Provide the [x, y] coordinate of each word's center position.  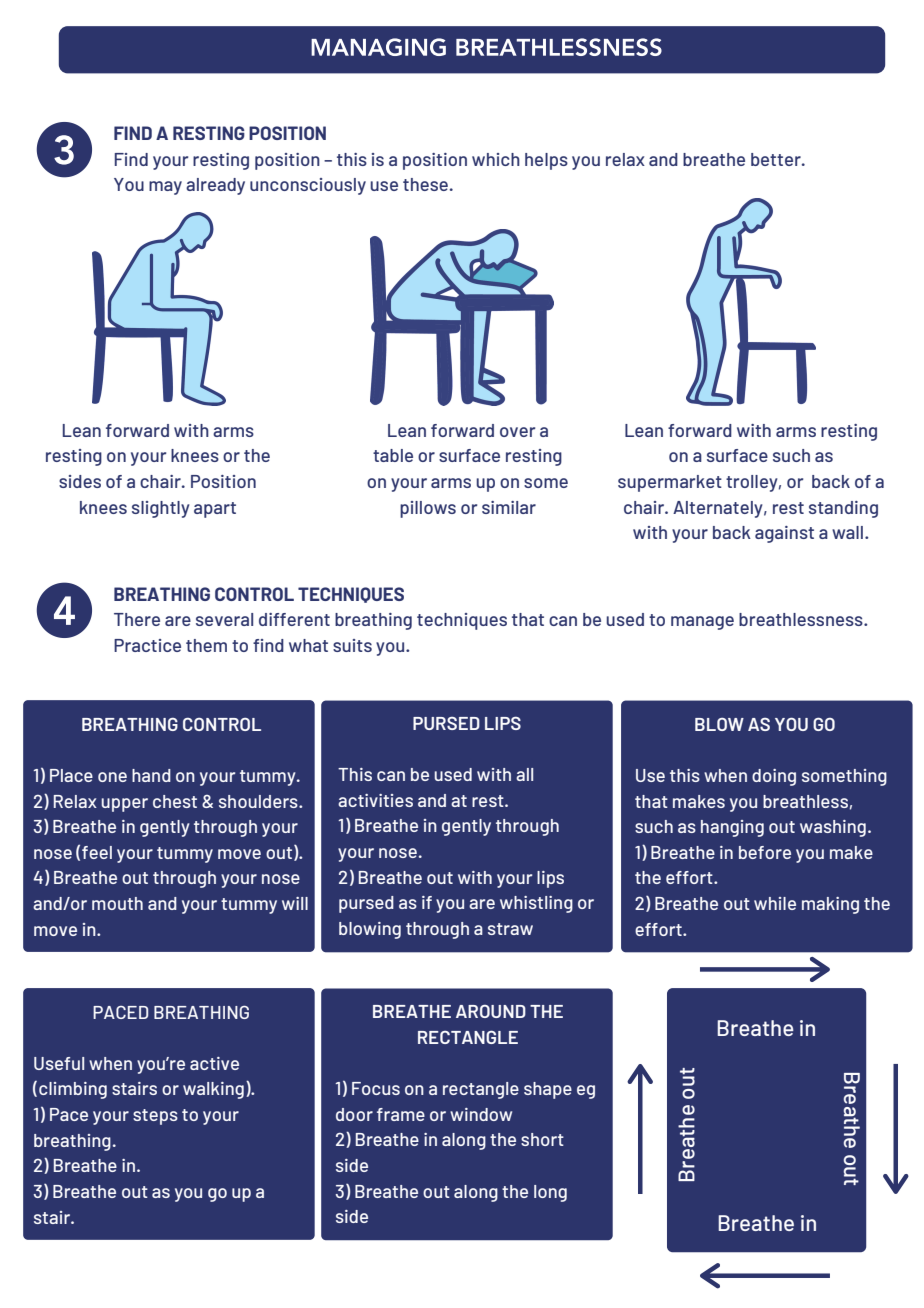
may [165, 188]
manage [702, 623]
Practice [147, 645]
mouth [117, 903]
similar [509, 507]
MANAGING [378, 47]
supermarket [670, 483]
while [775, 903]
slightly [161, 509]
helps [546, 161]
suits [352, 645]
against [784, 534]
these [425, 184]
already [215, 186]
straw [510, 929]
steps [155, 1117]
